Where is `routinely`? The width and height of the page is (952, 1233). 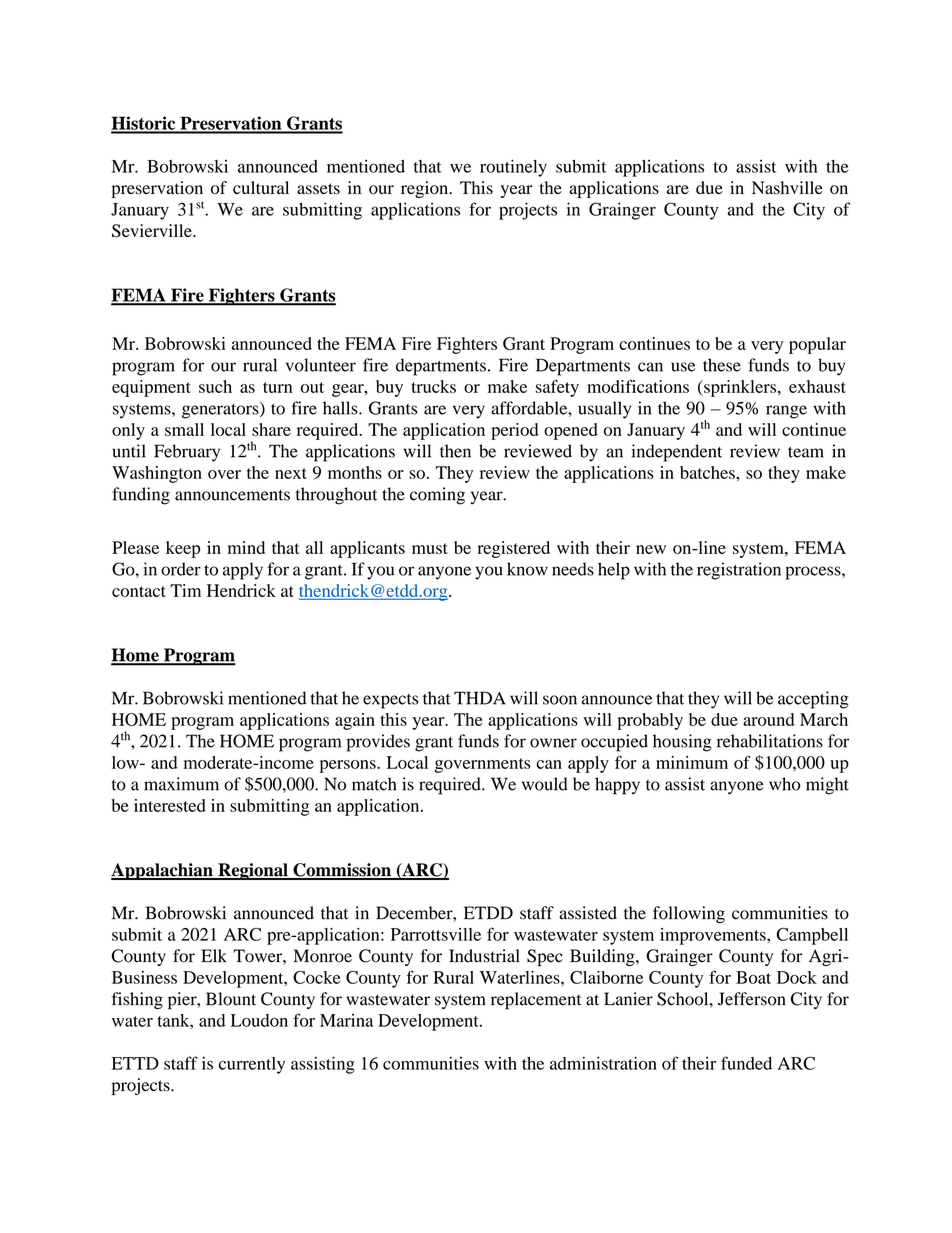 routinely is located at coordinates (513, 168).
